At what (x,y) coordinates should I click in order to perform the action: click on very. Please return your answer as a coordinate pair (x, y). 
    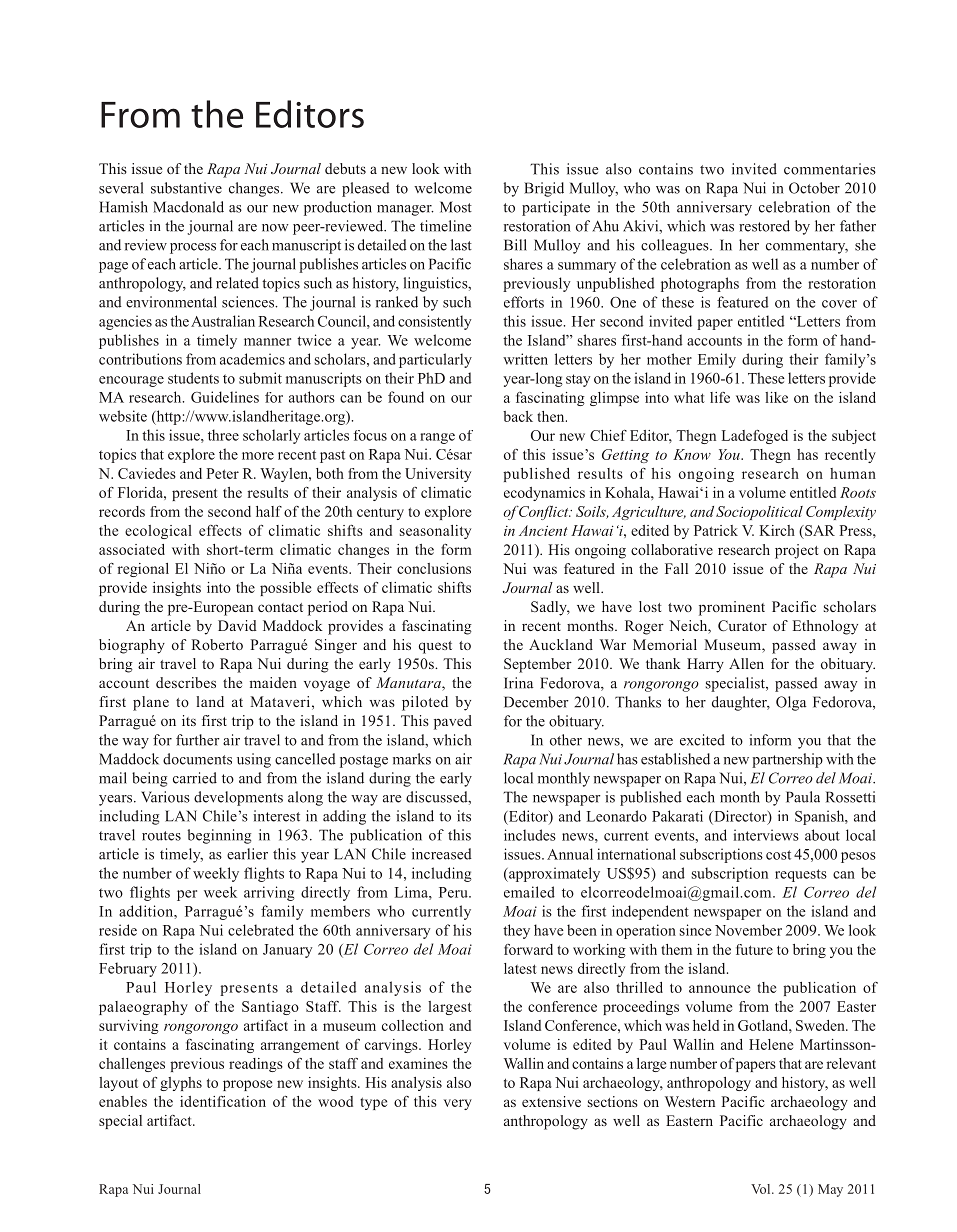
    Looking at the image, I should click on (458, 1104).
